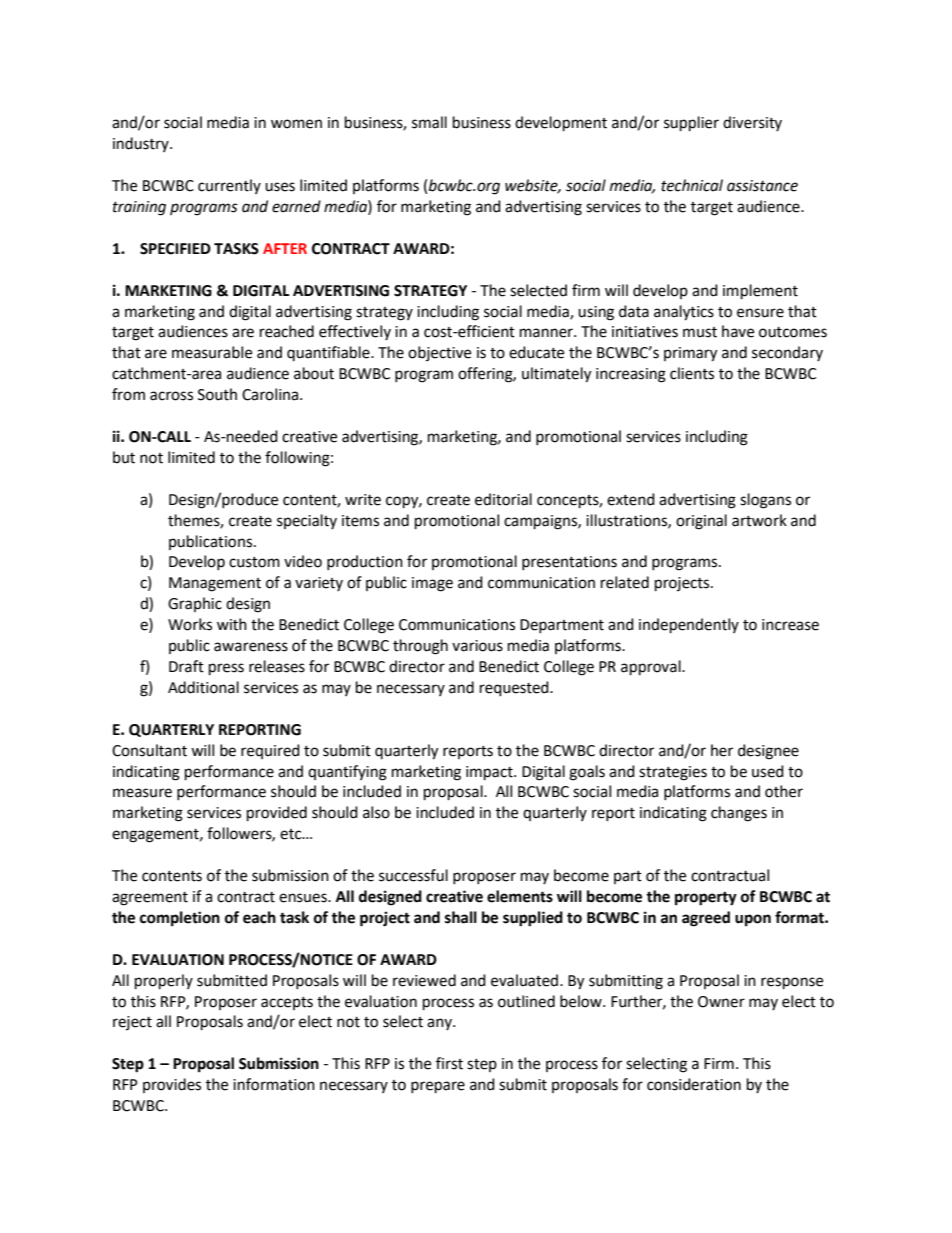 This image has width=952, height=1233. I want to click on provides, so click(172, 1085).
